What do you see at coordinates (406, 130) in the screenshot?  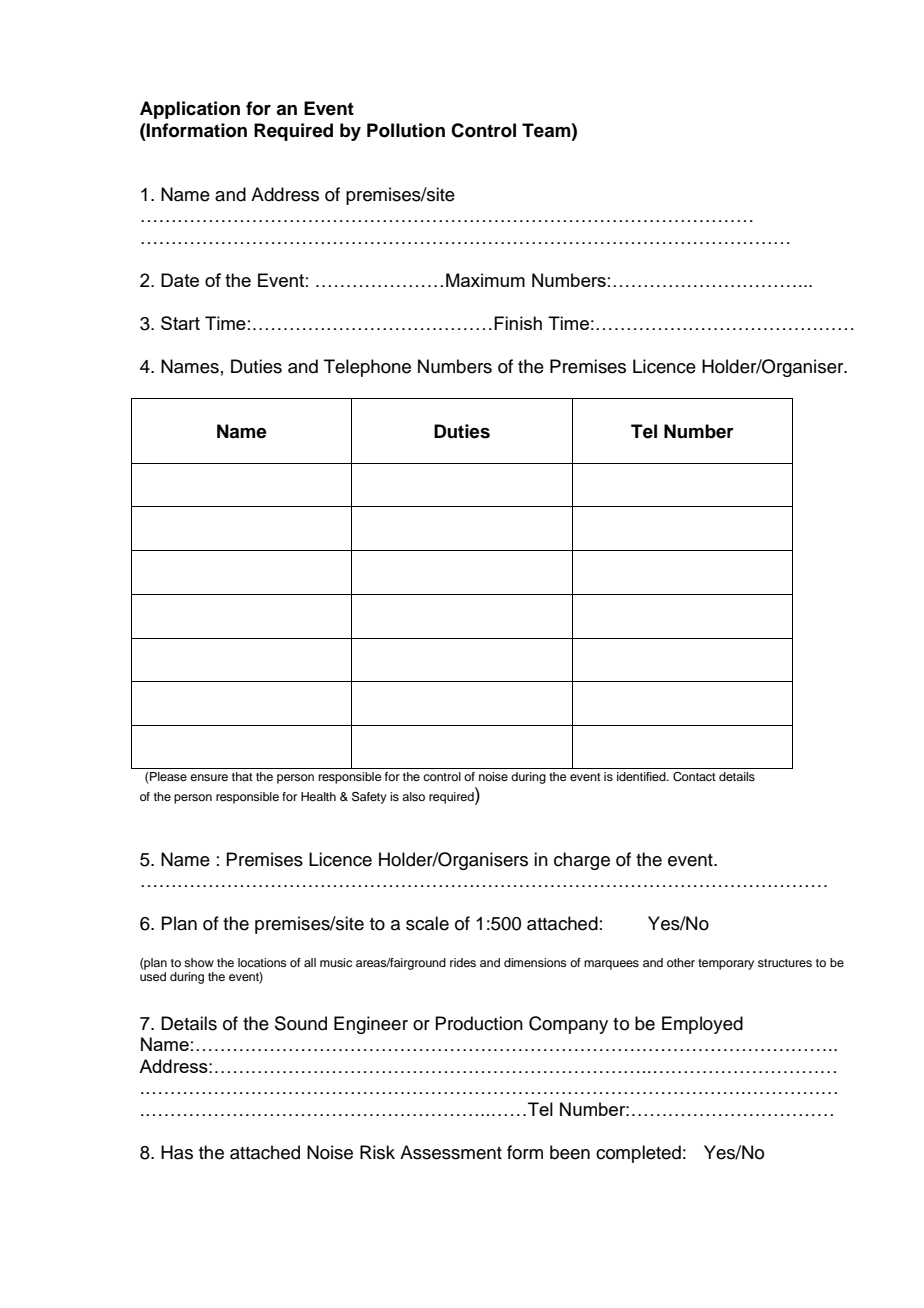 I see `Pollution` at bounding box center [406, 130].
